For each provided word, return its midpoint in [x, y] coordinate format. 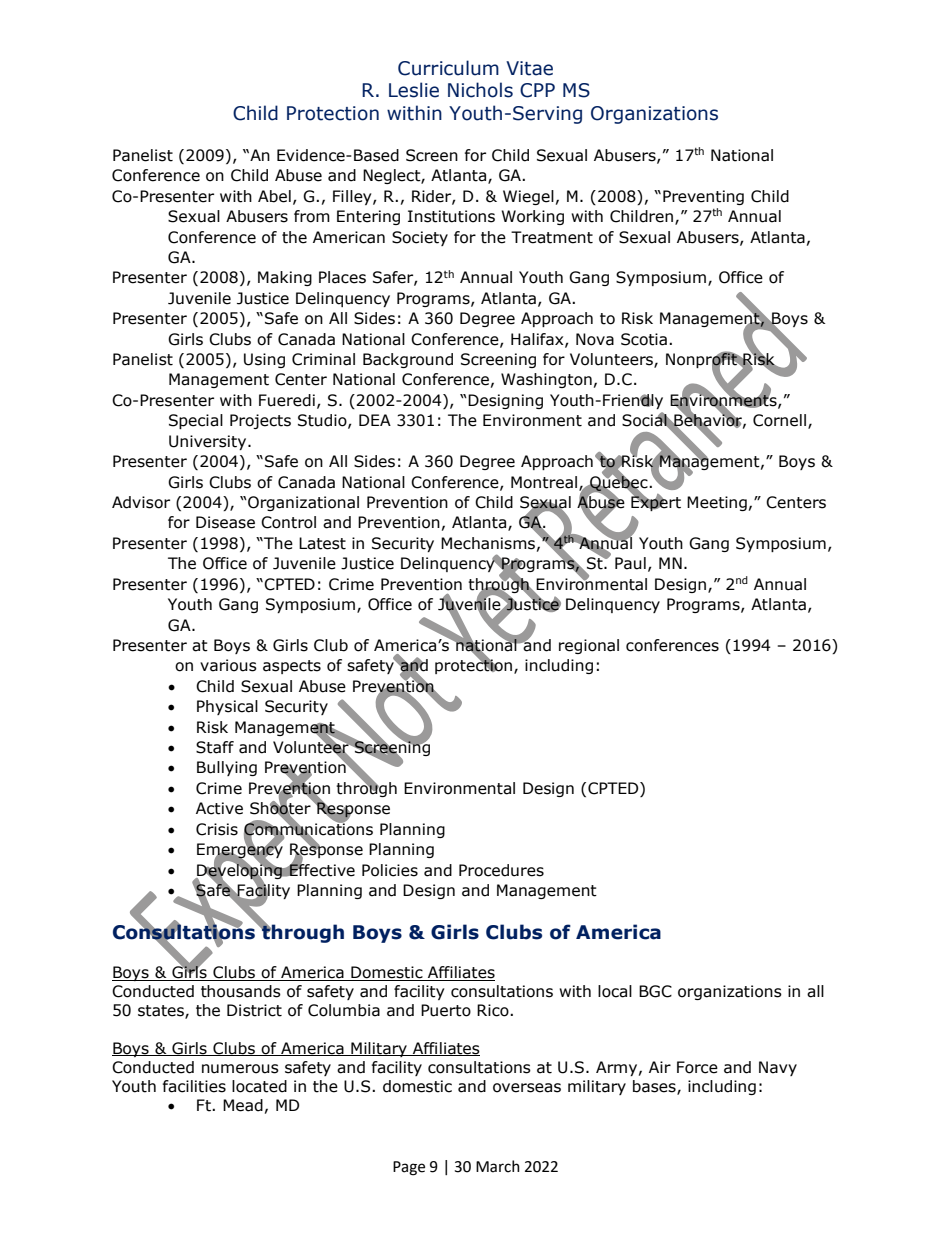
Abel [274, 196]
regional [589, 646]
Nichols [480, 90]
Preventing [703, 197]
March [498, 1166]
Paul [630, 563]
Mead [243, 1105]
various [228, 665]
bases [655, 1087]
